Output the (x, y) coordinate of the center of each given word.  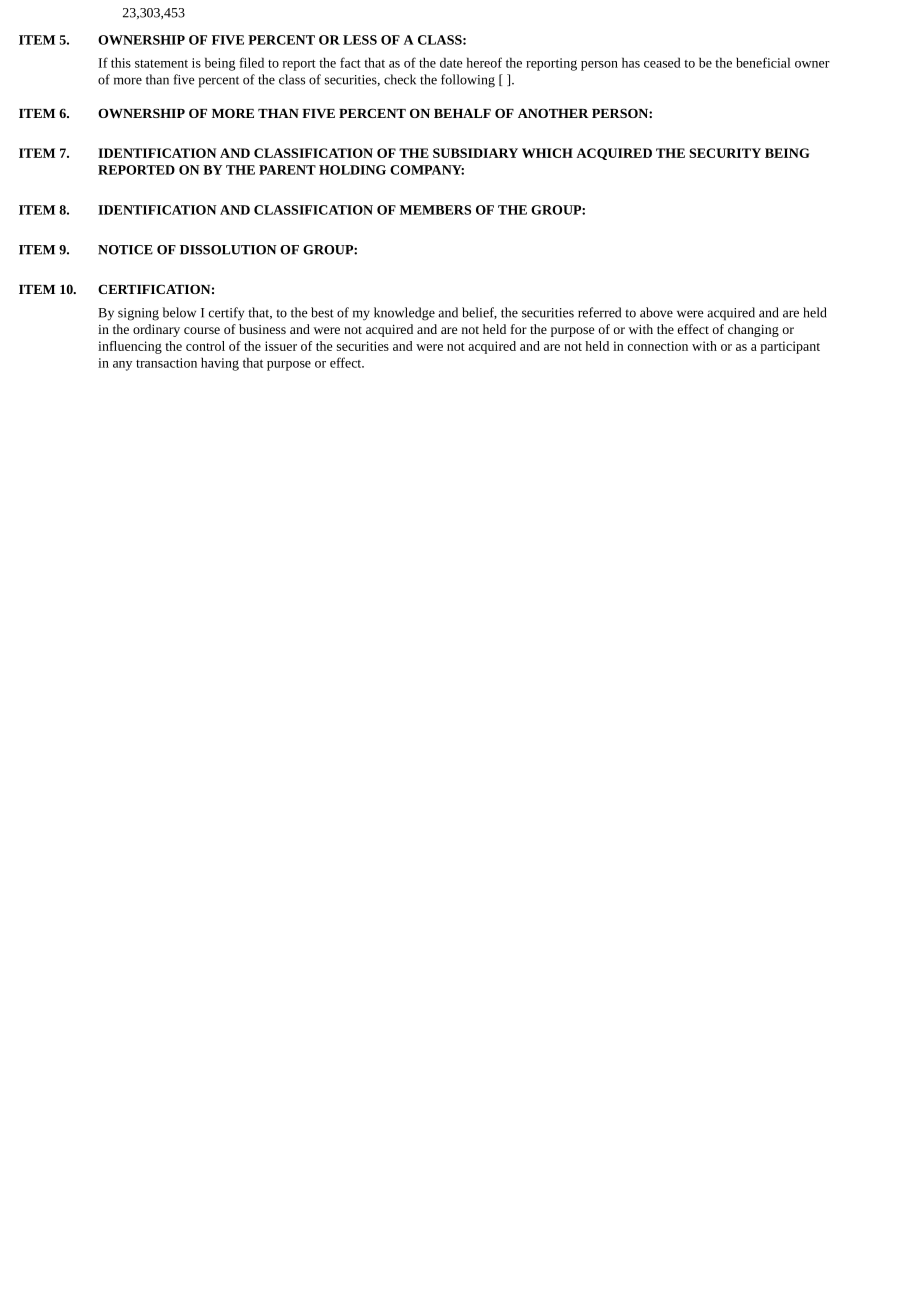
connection (658, 346)
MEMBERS (435, 210)
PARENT (287, 170)
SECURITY (725, 153)
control (205, 346)
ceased (662, 62)
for (519, 329)
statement (161, 64)
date (451, 62)
